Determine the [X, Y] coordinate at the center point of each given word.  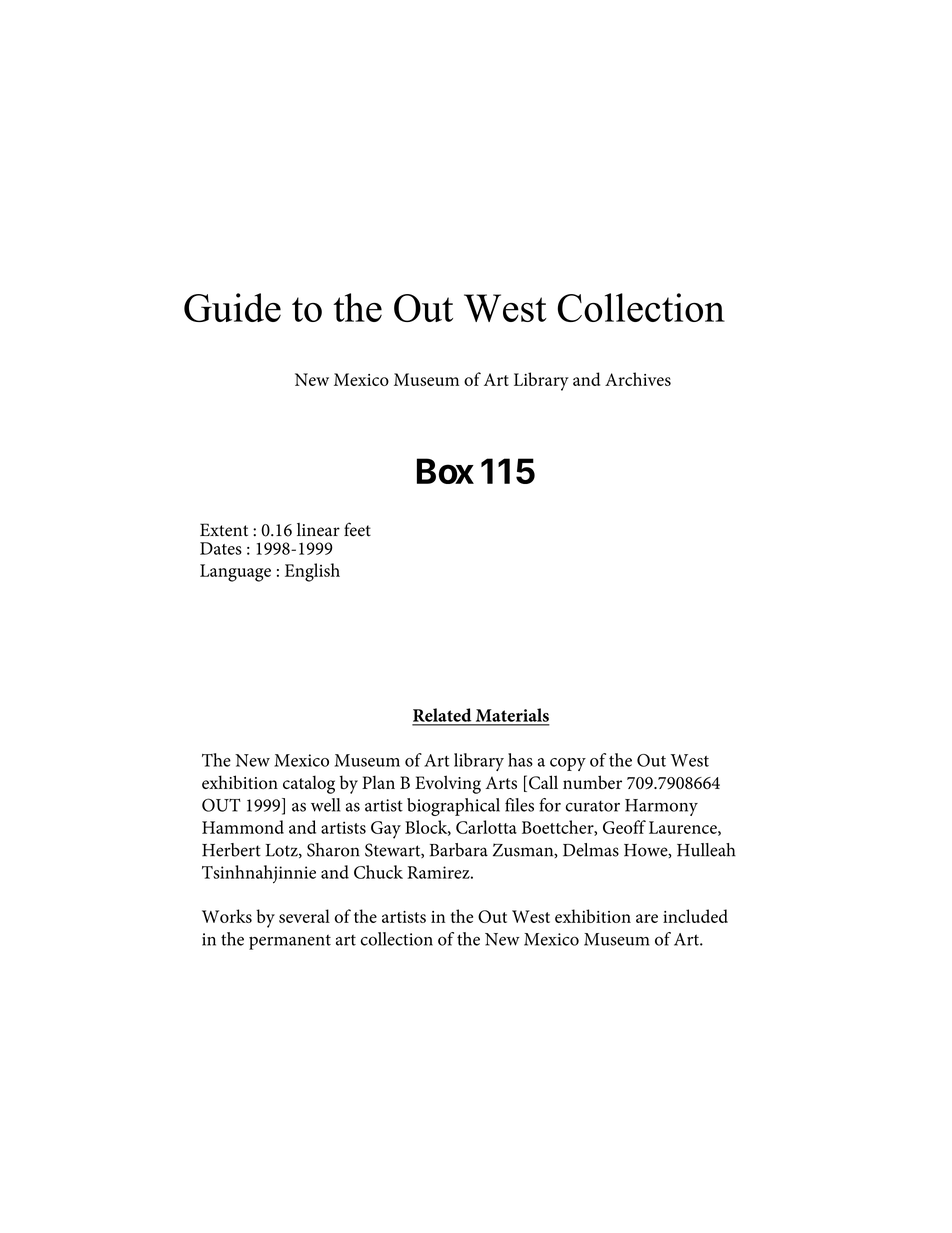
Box [445, 471]
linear [318, 530]
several [304, 916]
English [312, 572]
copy [568, 764]
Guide [232, 307]
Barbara [459, 850]
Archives [638, 379]
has [520, 760]
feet [357, 529]
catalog [309, 784]
